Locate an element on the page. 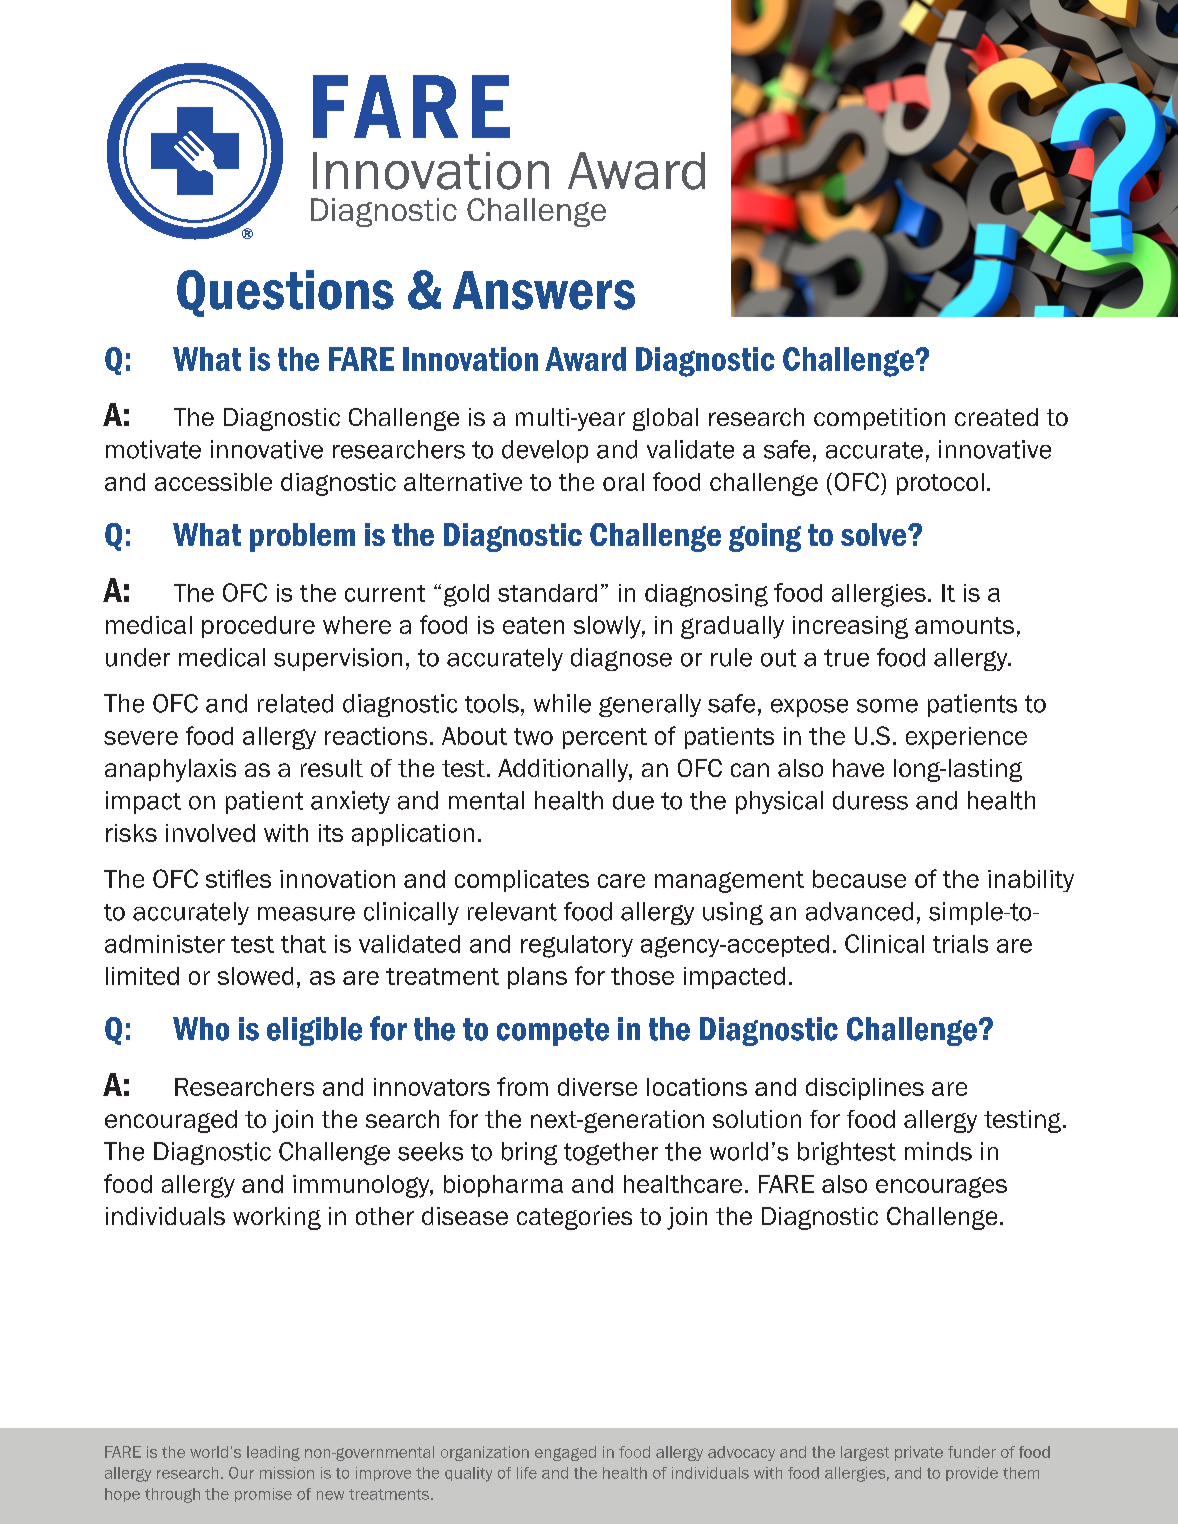  Award is located at coordinates (585, 359).
